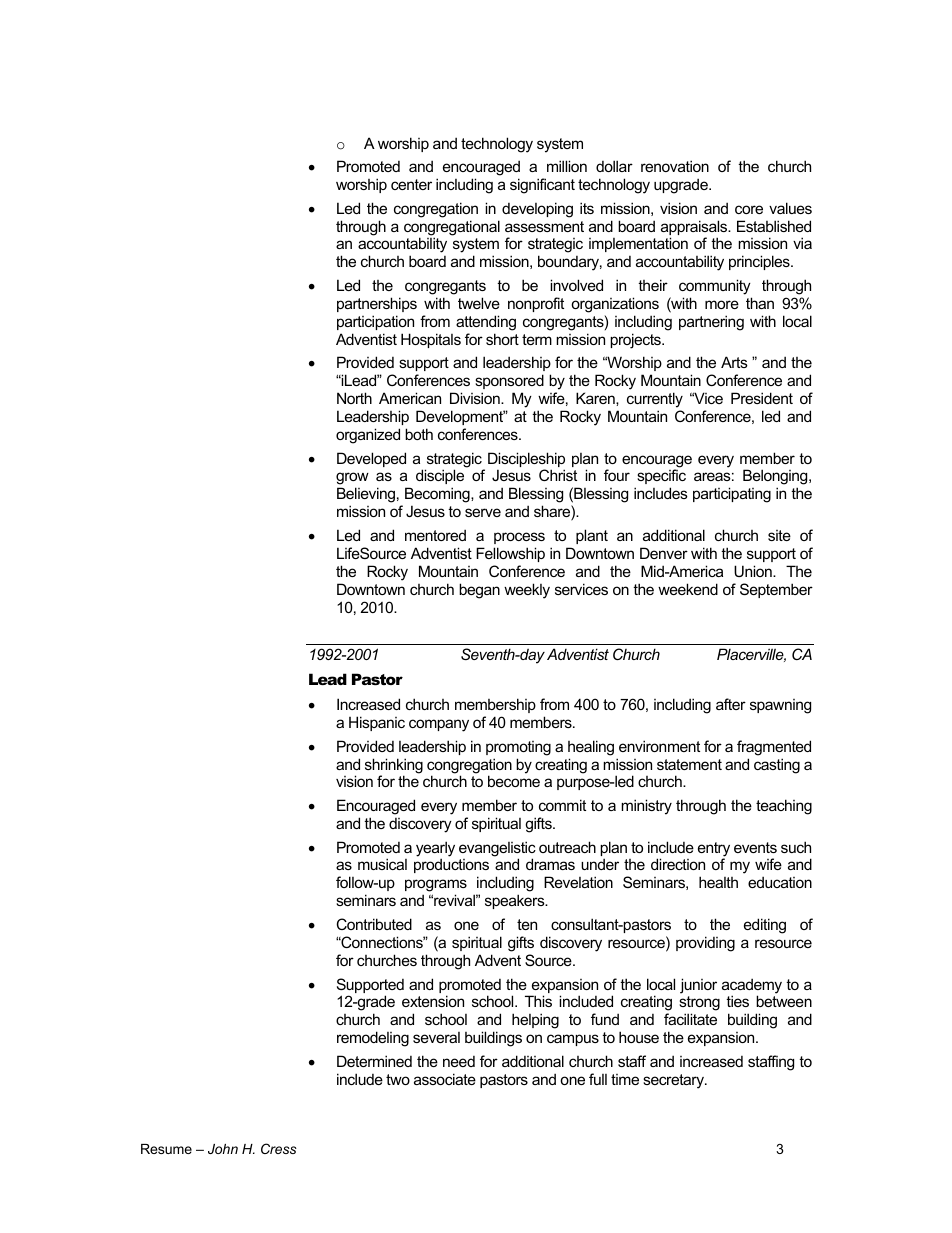 This page has width=952, height=1233. What do you see at coordinates (674, 1081) in the page?
I see `secretary` at bounding box center [674, 1081].
